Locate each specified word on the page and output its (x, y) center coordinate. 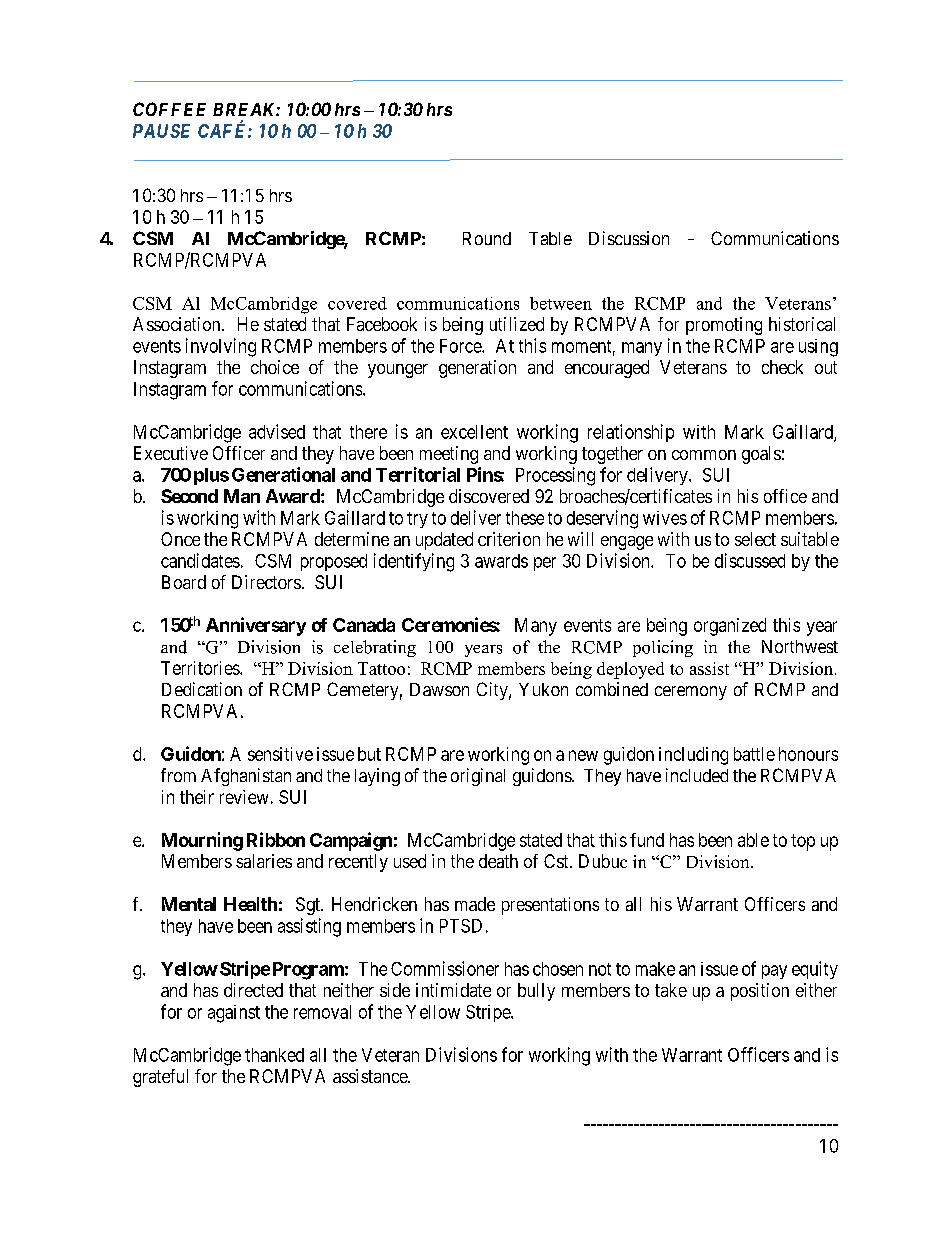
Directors (266, 582)
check (782, 367)
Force (461, 346)
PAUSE (161, 131)
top (803, 842)
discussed (750, 560)
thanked (274, 1055)
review (244, 797)
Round (487, 238)
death (498, 861)
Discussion (629, 238)
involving (221, 347)
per (545, 564)
